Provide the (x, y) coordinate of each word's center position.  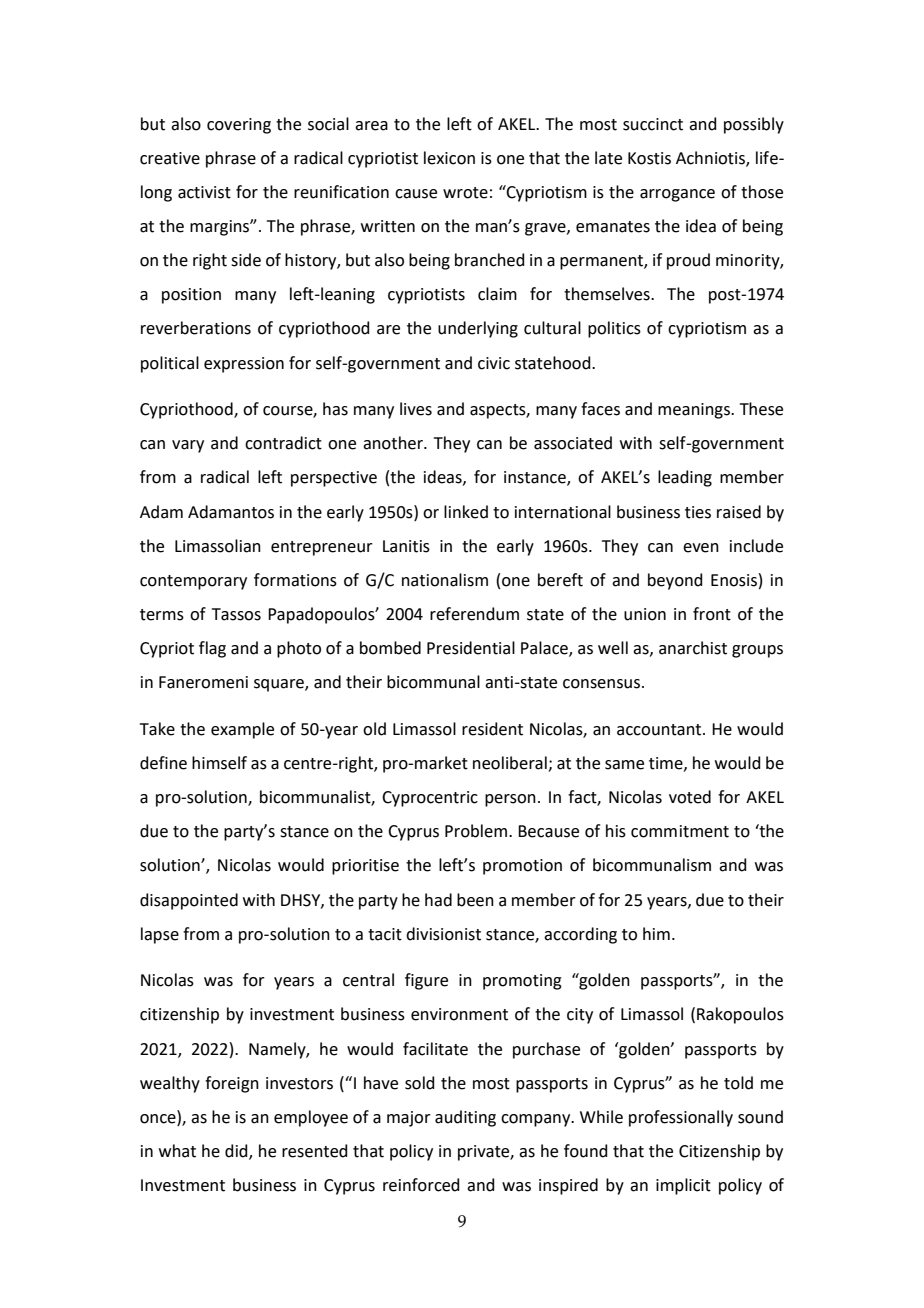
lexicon (449, 158)
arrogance (677, 195)
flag (212, 649)
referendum (474, 614)
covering (239, 126)
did (237, 1152)
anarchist (693, 648)
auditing (465, 1118)
